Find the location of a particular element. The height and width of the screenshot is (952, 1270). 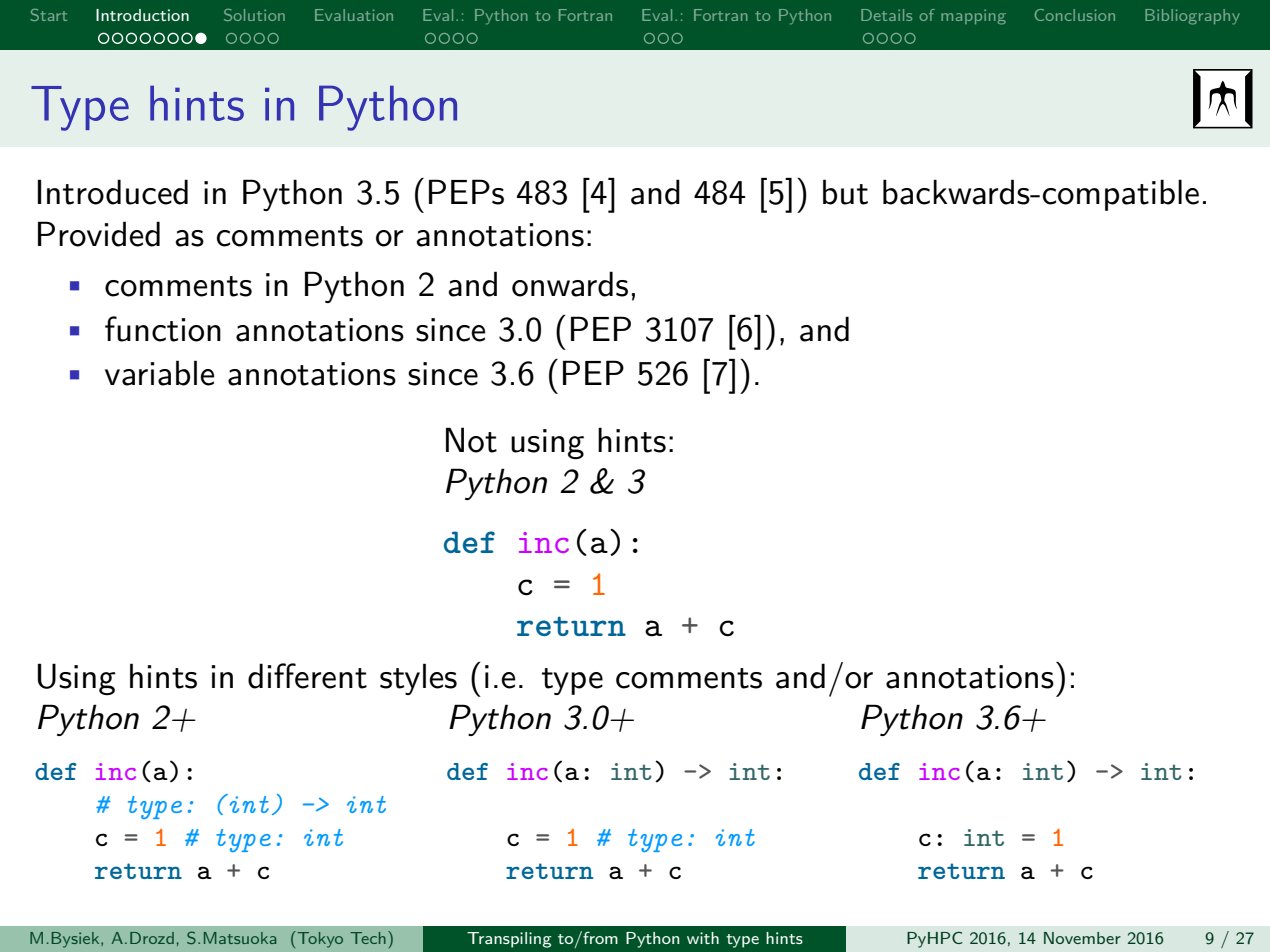

with is located at coordinates (703, 938).
